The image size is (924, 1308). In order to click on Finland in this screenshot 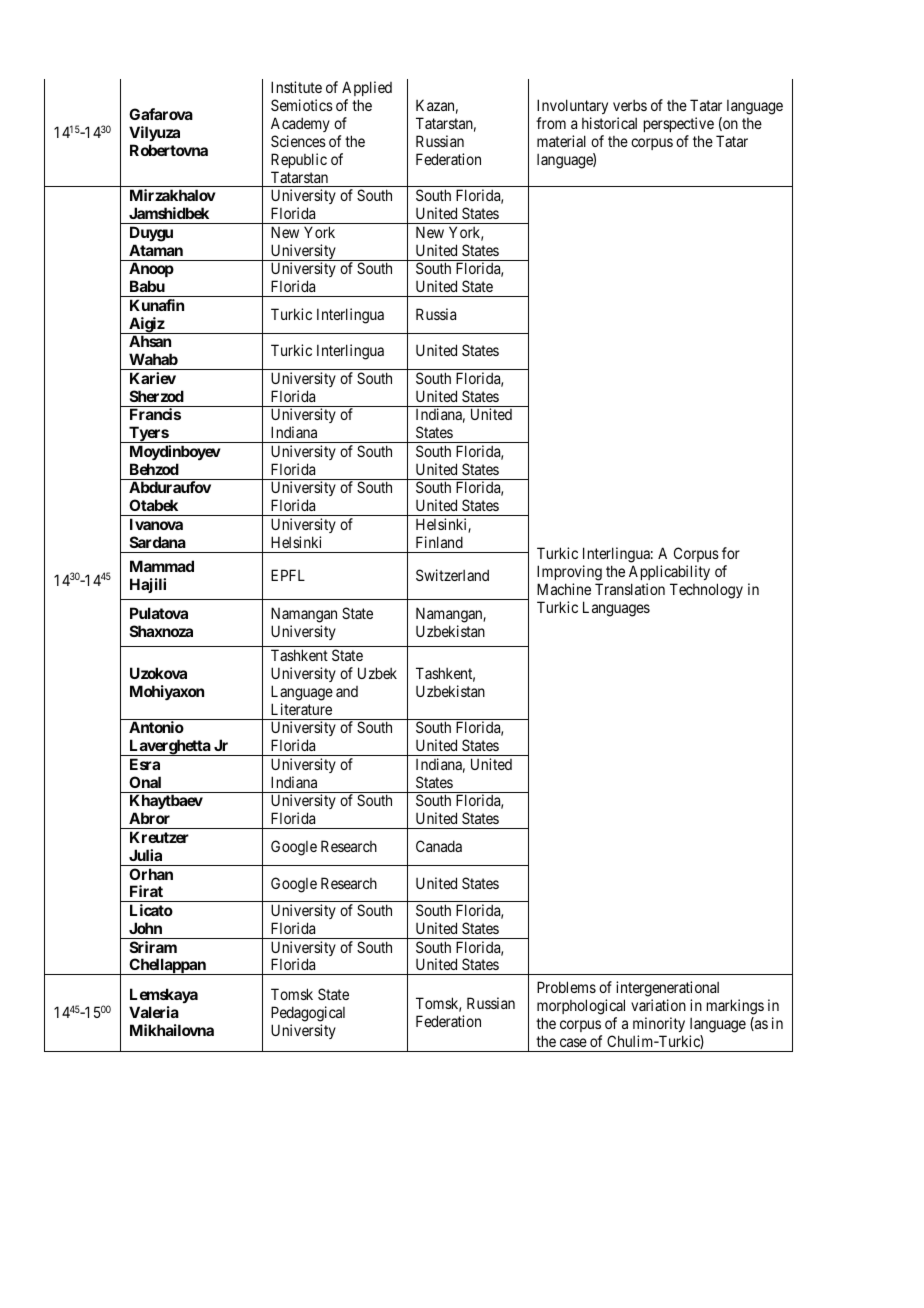, I will do `click(439, 542)`.
